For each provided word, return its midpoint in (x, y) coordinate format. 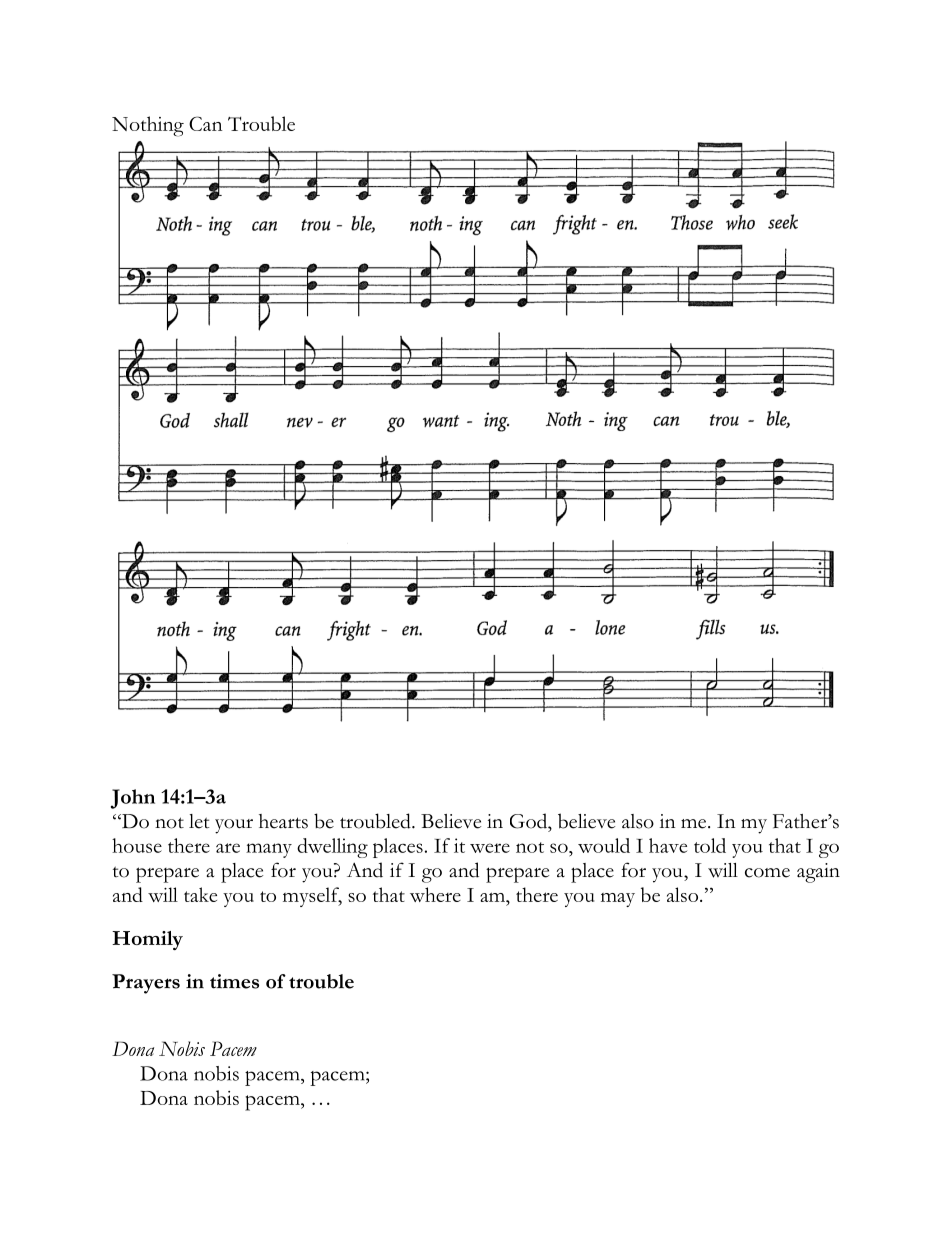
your (234, 826)
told (710, 845)
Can (205, 123)
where (435, 894)
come (767, 873)
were (490, 848)
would (604, 845)
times (234, 981)
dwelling (332, 848)
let (199, 821)
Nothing (148, 126)
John (133, 799)
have (668, 845)
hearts (283, 821)
